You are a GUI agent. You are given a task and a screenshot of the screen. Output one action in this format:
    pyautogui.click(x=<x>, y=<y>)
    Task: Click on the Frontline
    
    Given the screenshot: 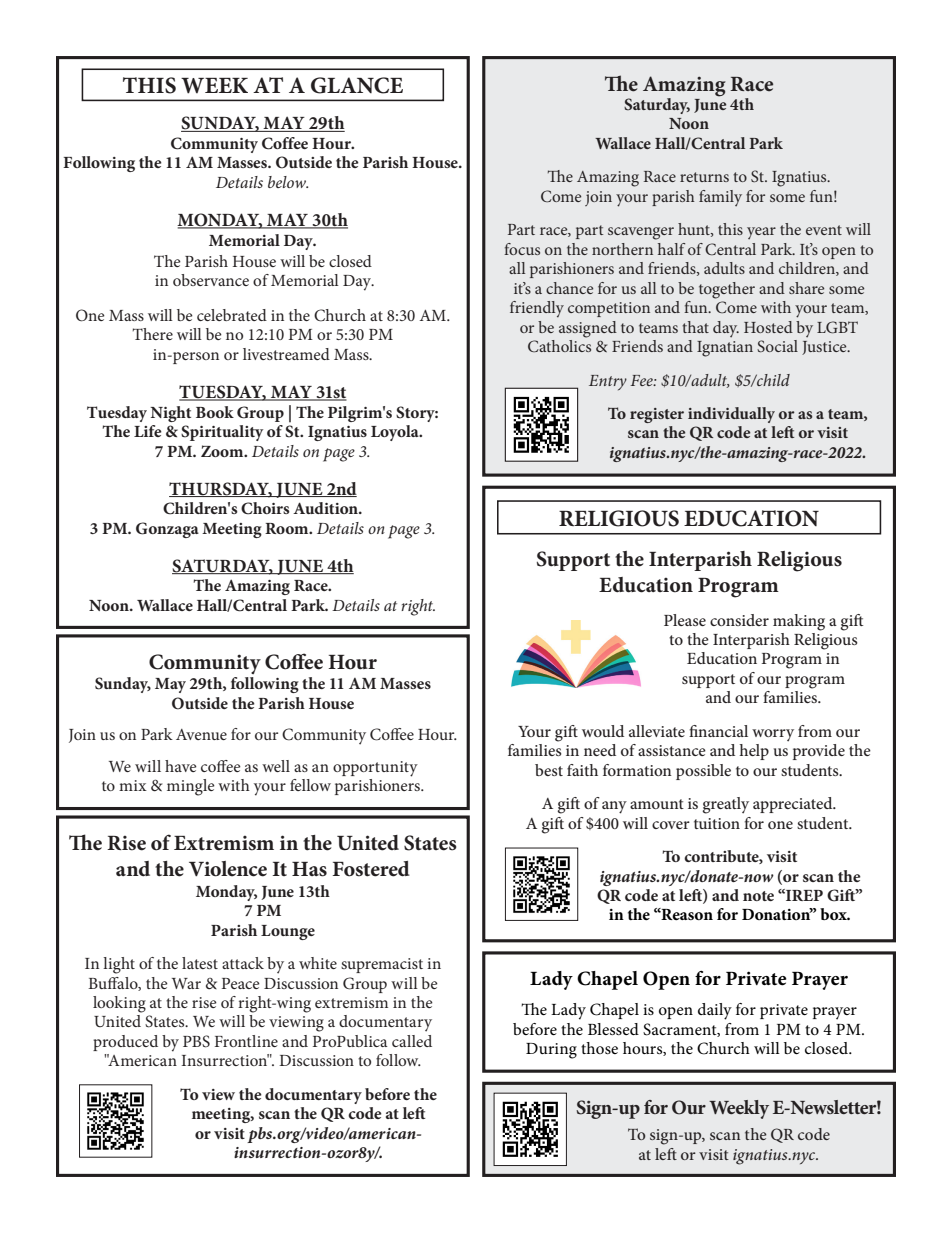 What is the action you would take?
    pyautogui.click(x=246, y=1041)
